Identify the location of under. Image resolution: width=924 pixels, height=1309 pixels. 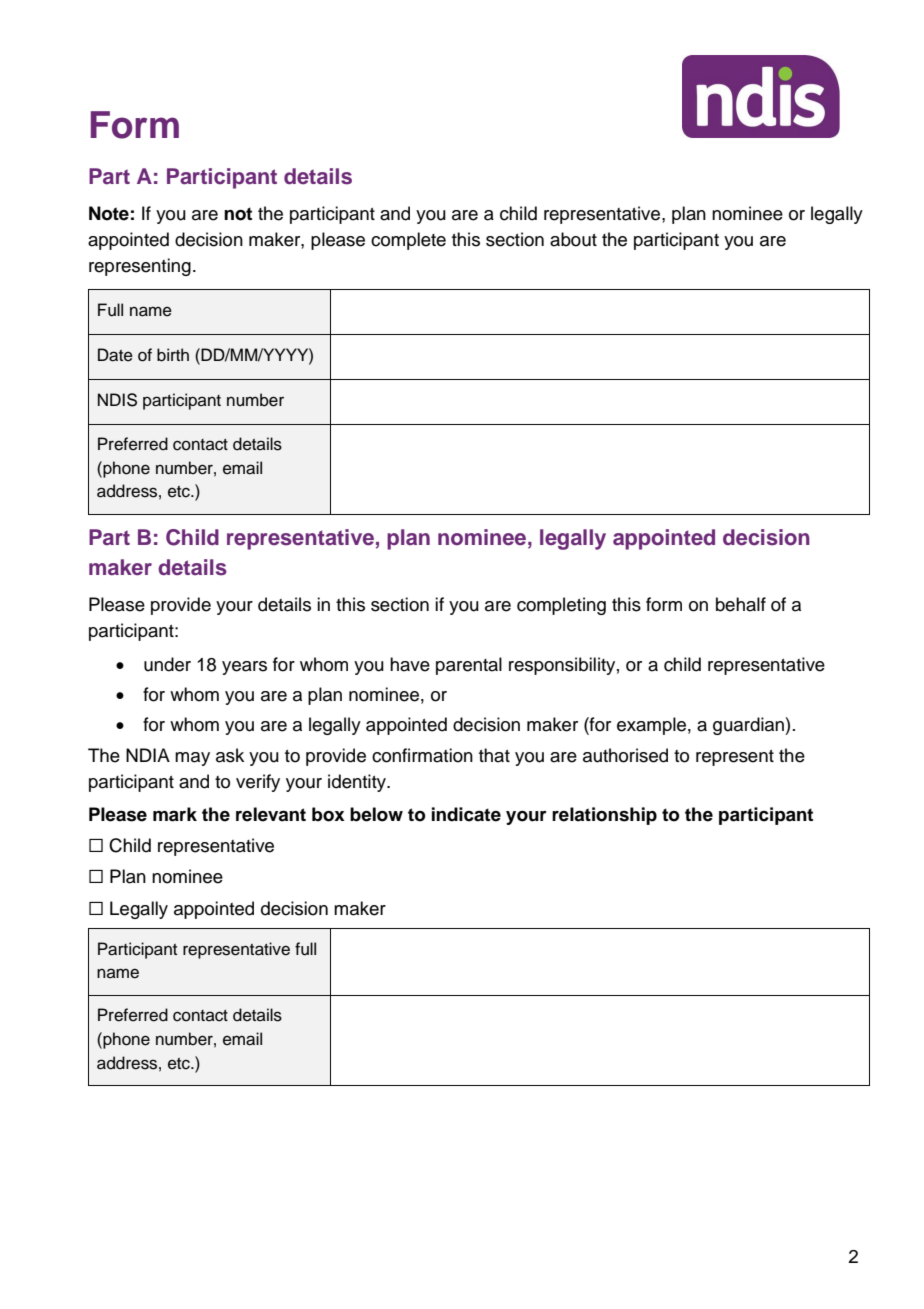
(167, 664).
